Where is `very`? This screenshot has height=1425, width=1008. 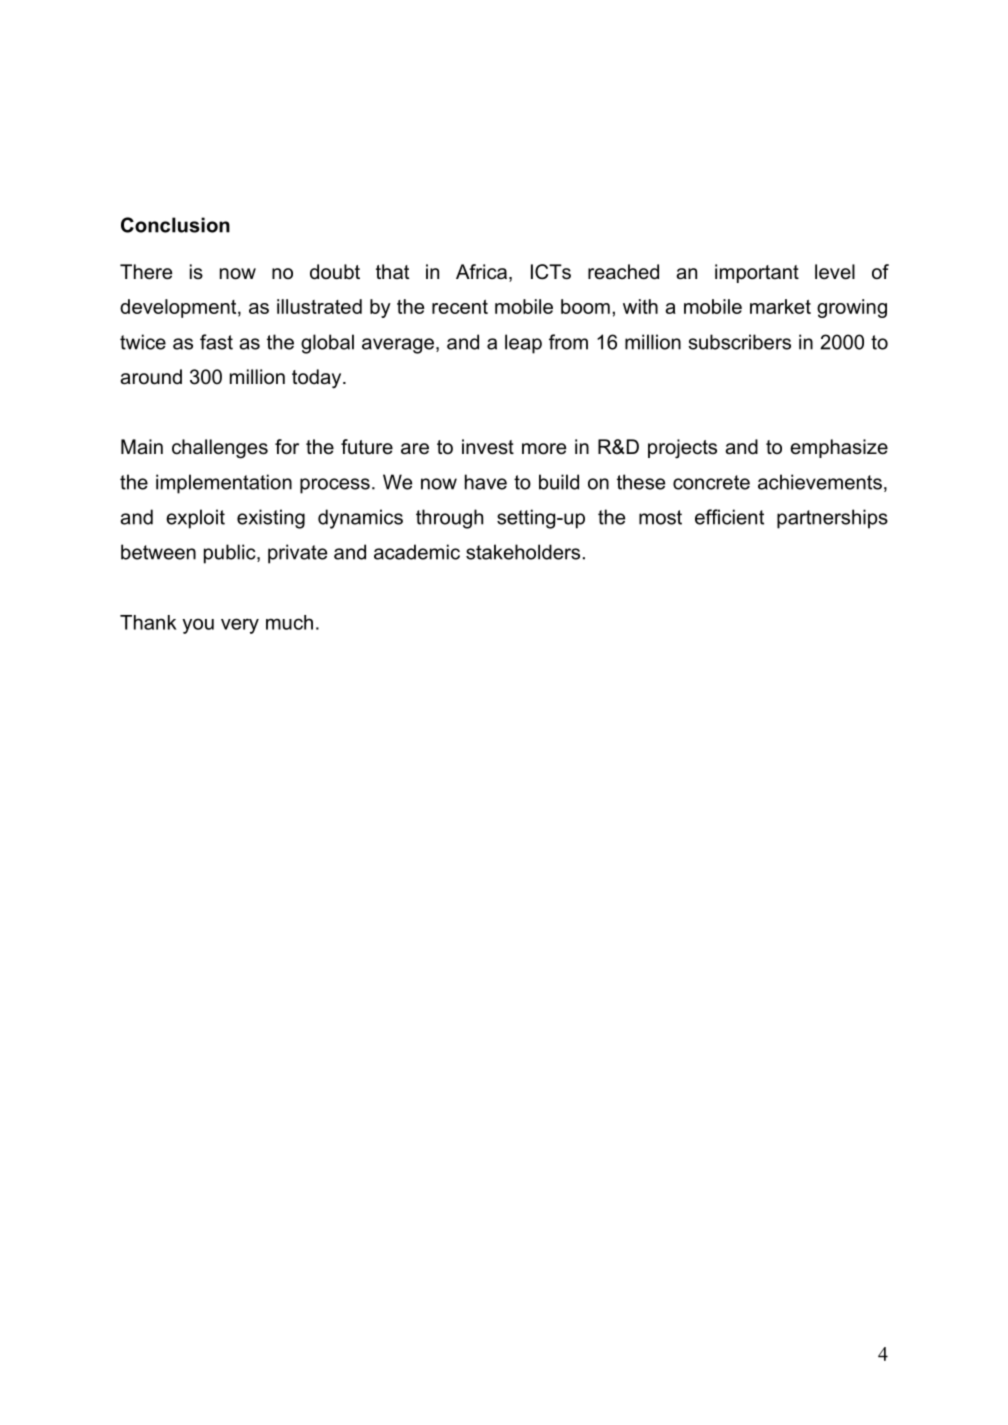
very is located at coordinates (240, 626).
